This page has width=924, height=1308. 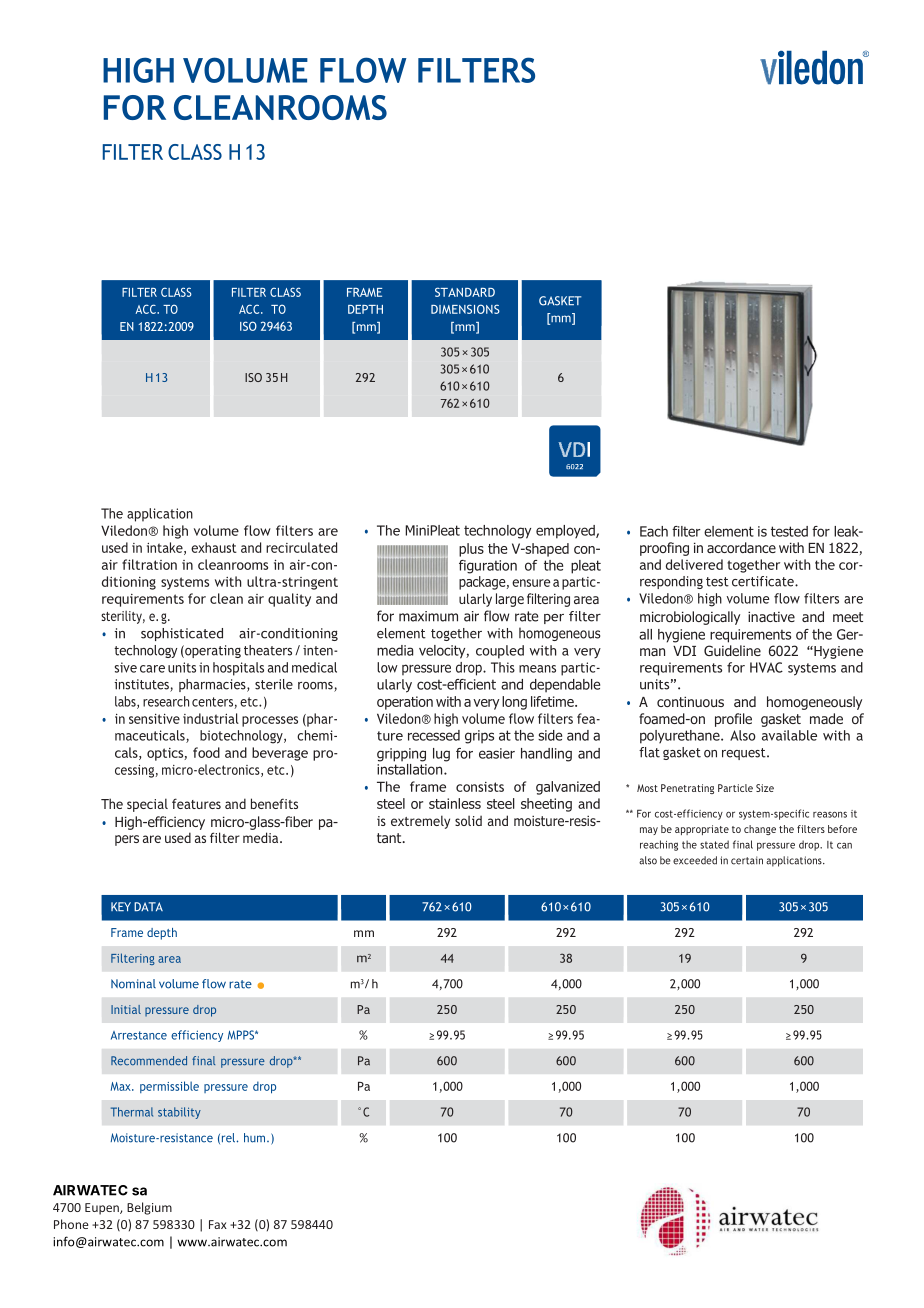 What do you see at coordinates (741, 547) in the page?
I see `accordance` at bounding box center [741, 547].
